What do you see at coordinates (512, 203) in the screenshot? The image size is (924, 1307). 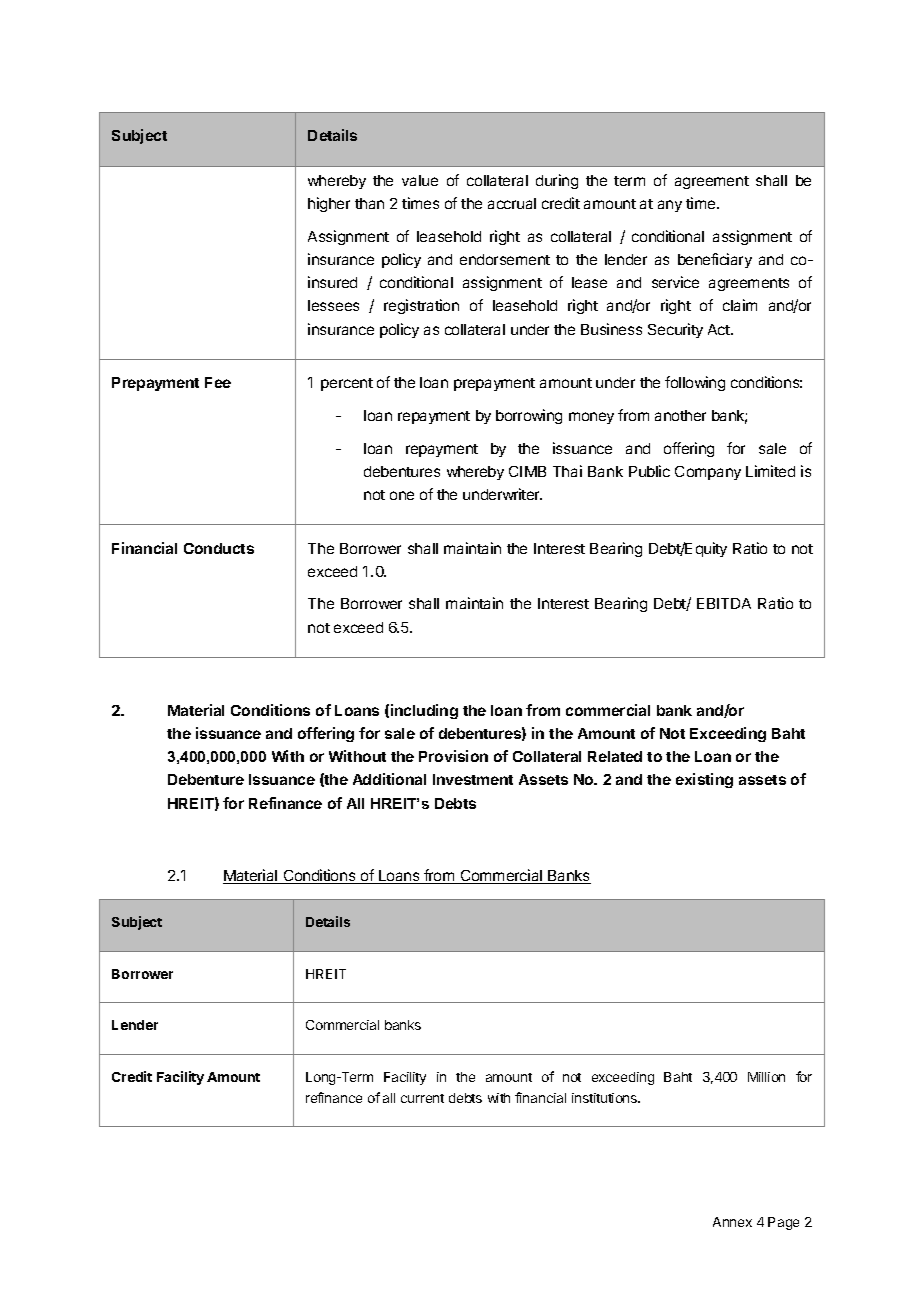 I see `accrual` at bounding box center [512, 203].
